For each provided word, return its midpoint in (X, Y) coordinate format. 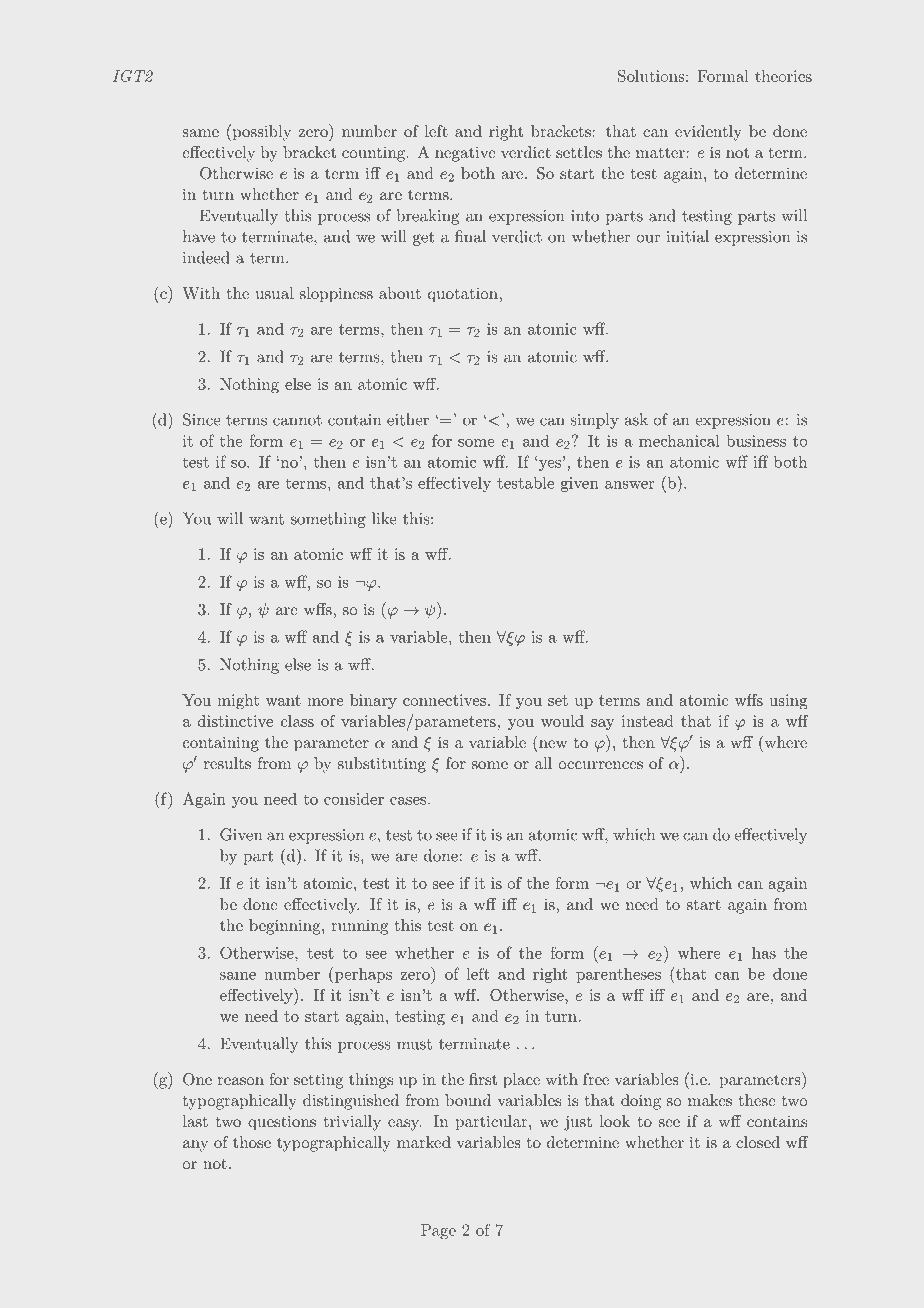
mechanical (679, 441)
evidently (708, 133)
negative (465, 154)
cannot (297, 420)
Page (438, 1232)
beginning (286, 927)
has (764, 953)
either (408, 419)
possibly (260, 132)
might (238, 702)
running (359, 927)
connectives (444, 700)
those (252, 1142)
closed (758, 1142)
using (788, 702)
